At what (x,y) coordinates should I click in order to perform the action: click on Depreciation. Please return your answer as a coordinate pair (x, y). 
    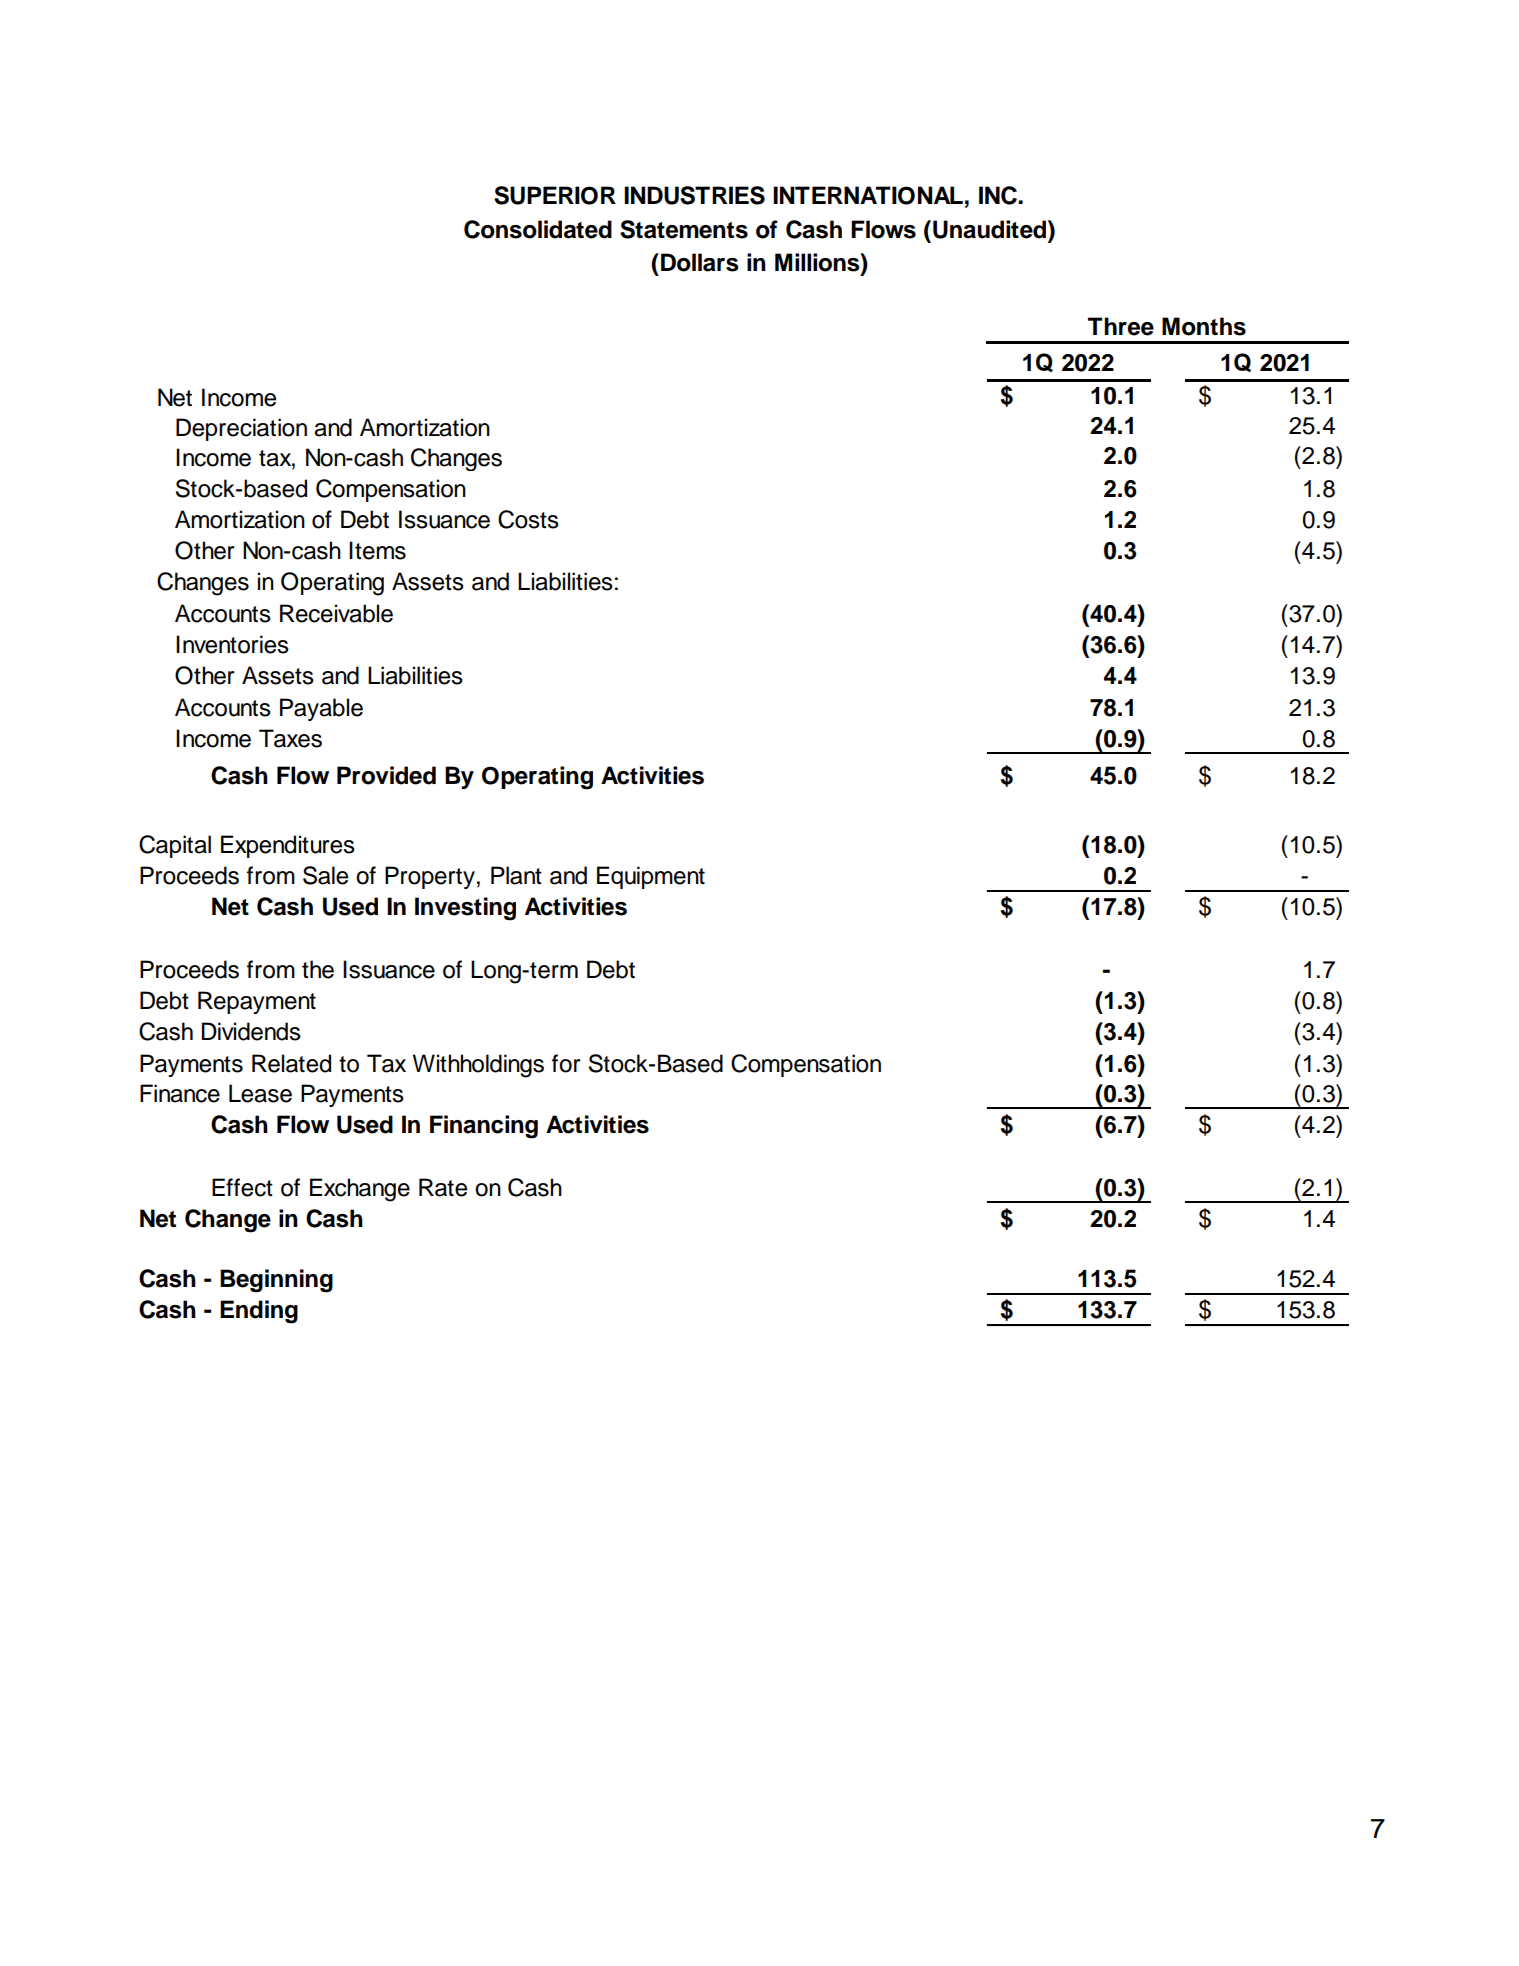
    Looking at the image, I should click on (241, 429).
